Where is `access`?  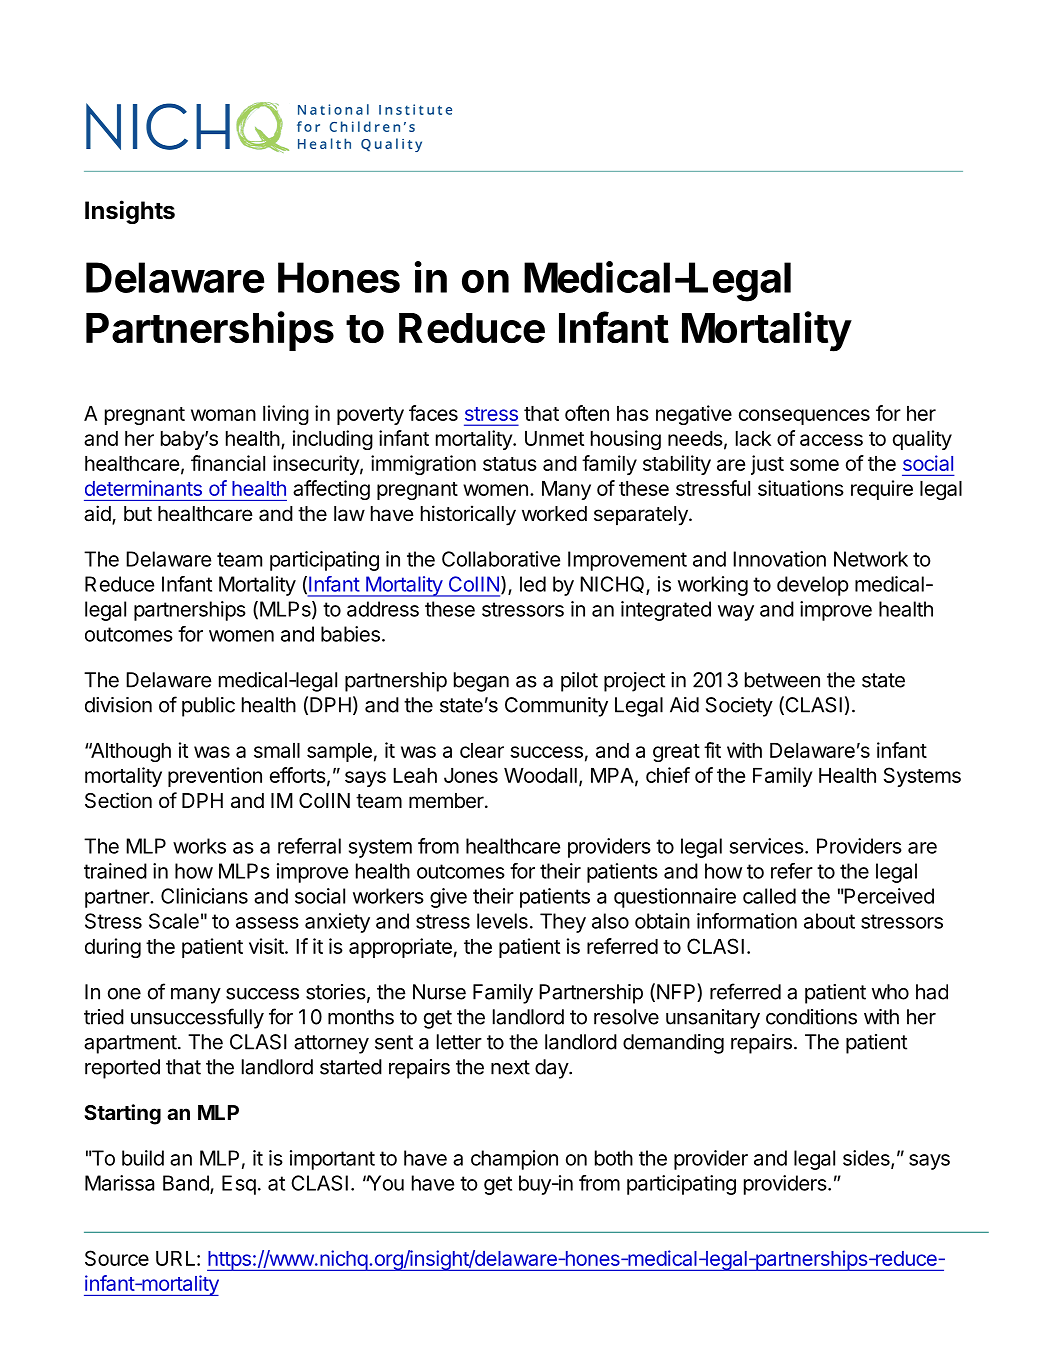
access is located at coordinates (831, 440).
